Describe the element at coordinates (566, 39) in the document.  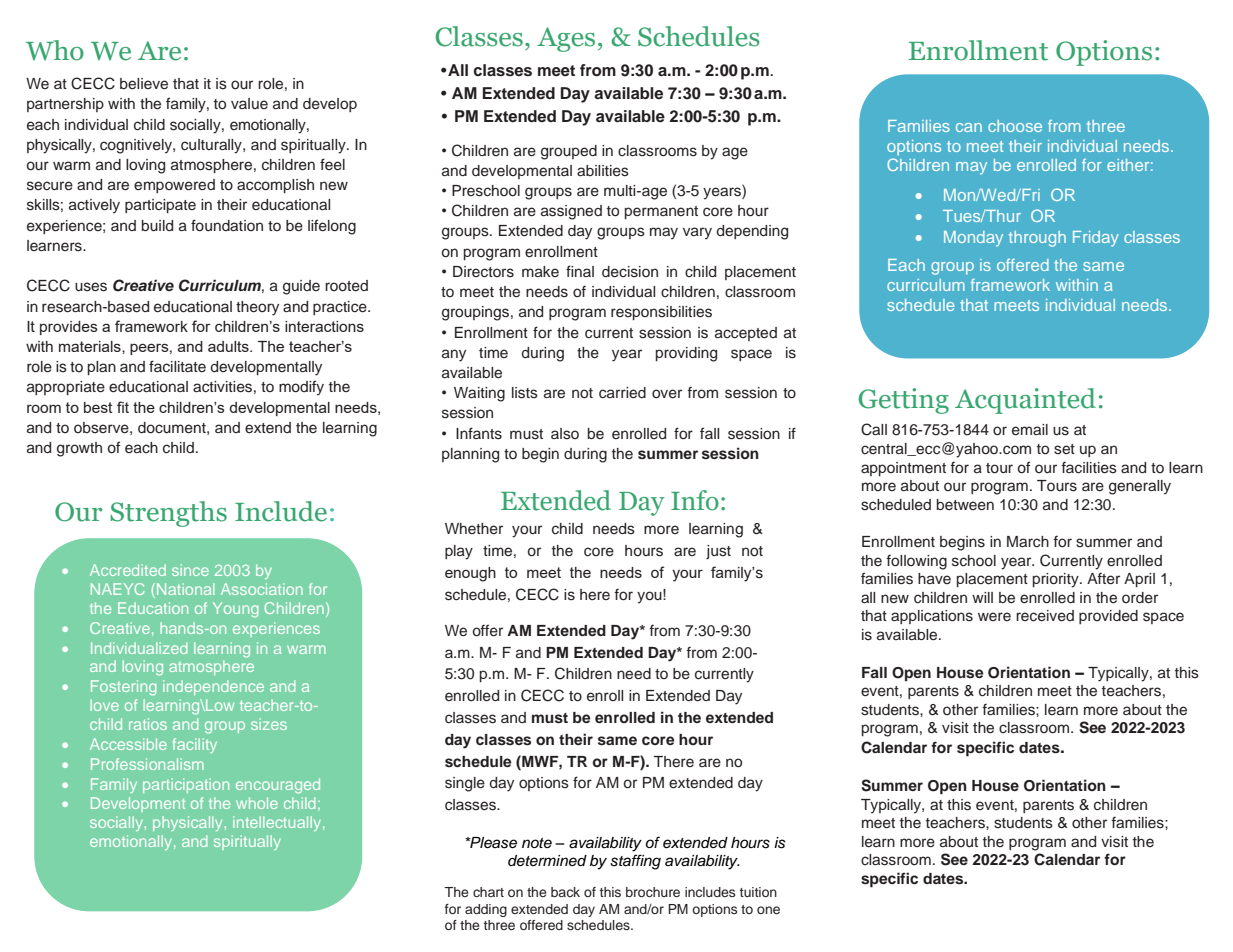
I see `Ages` at that location.
